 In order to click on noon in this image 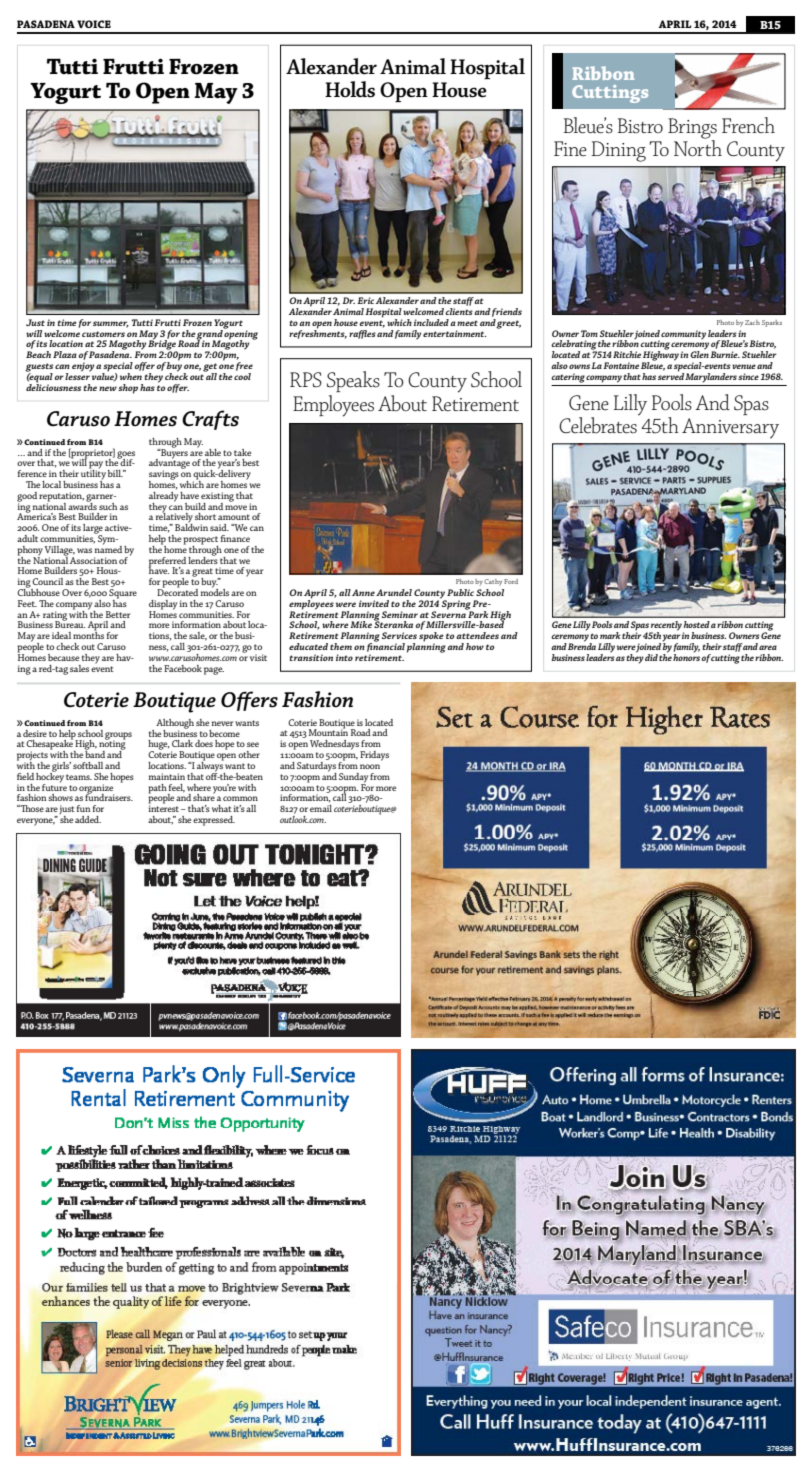, I will do `click(370, 766)`.
